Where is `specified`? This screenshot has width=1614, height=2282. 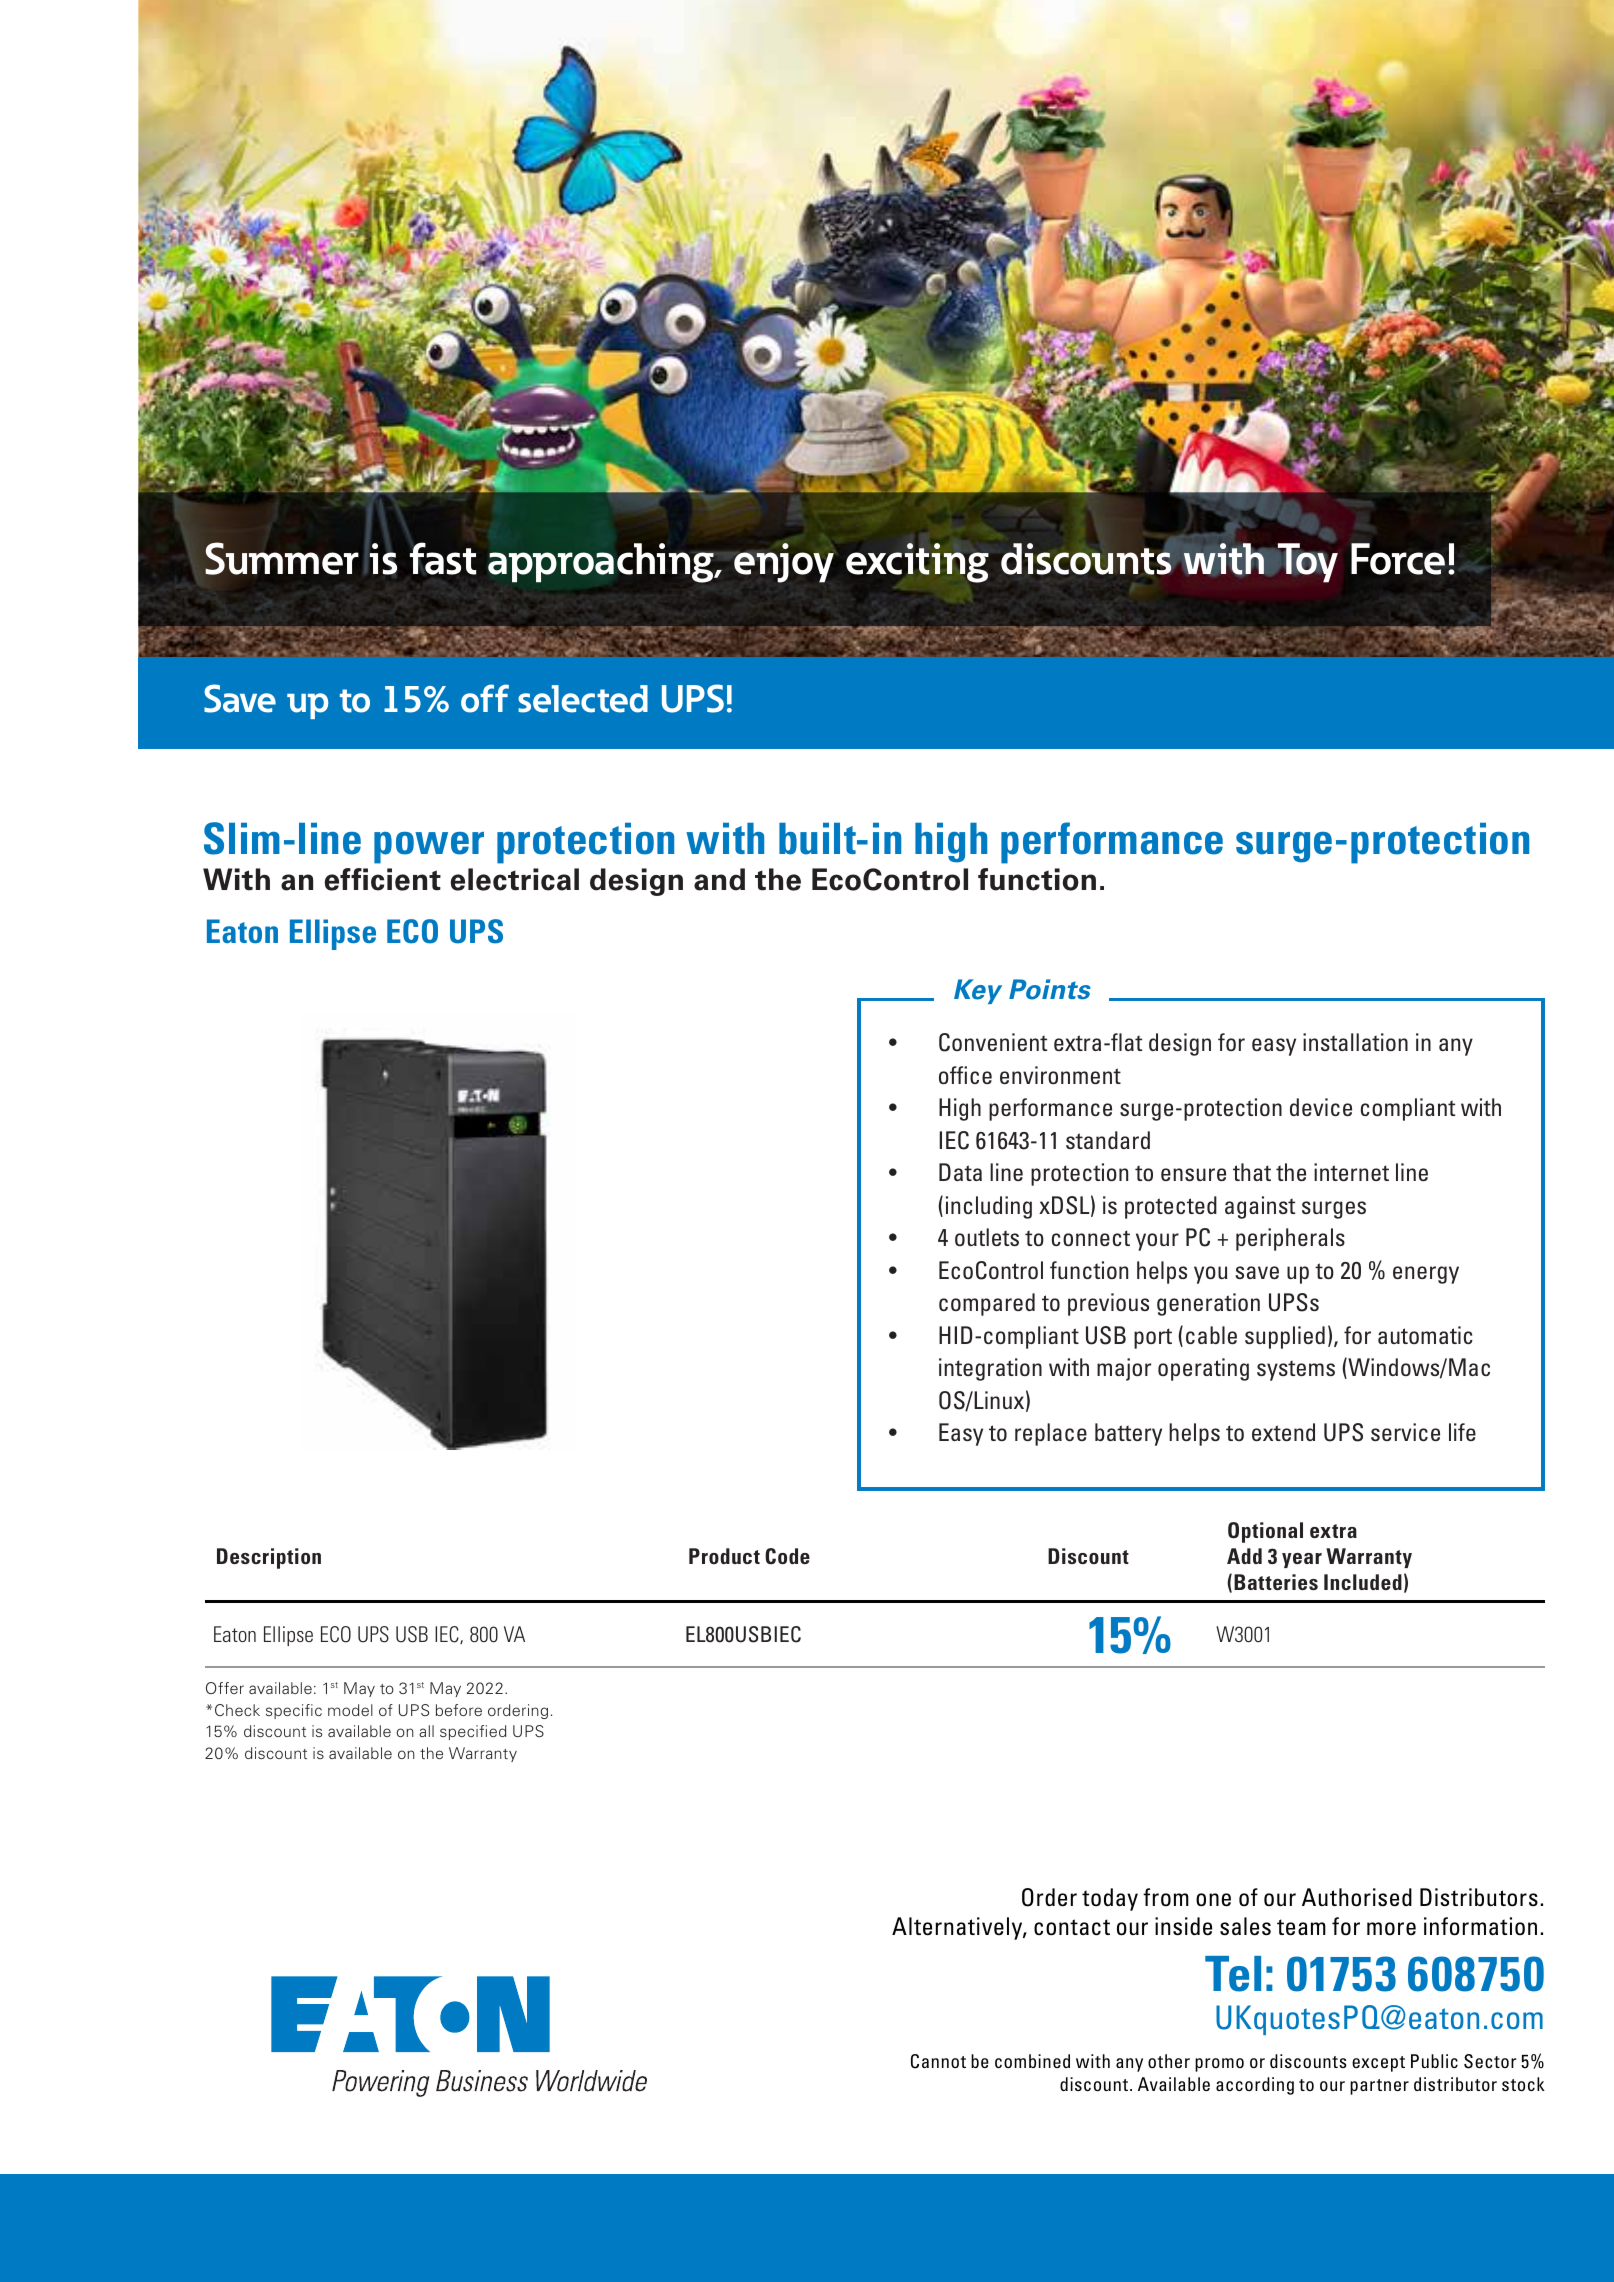
specified is located at coordinates (473, 1732).
